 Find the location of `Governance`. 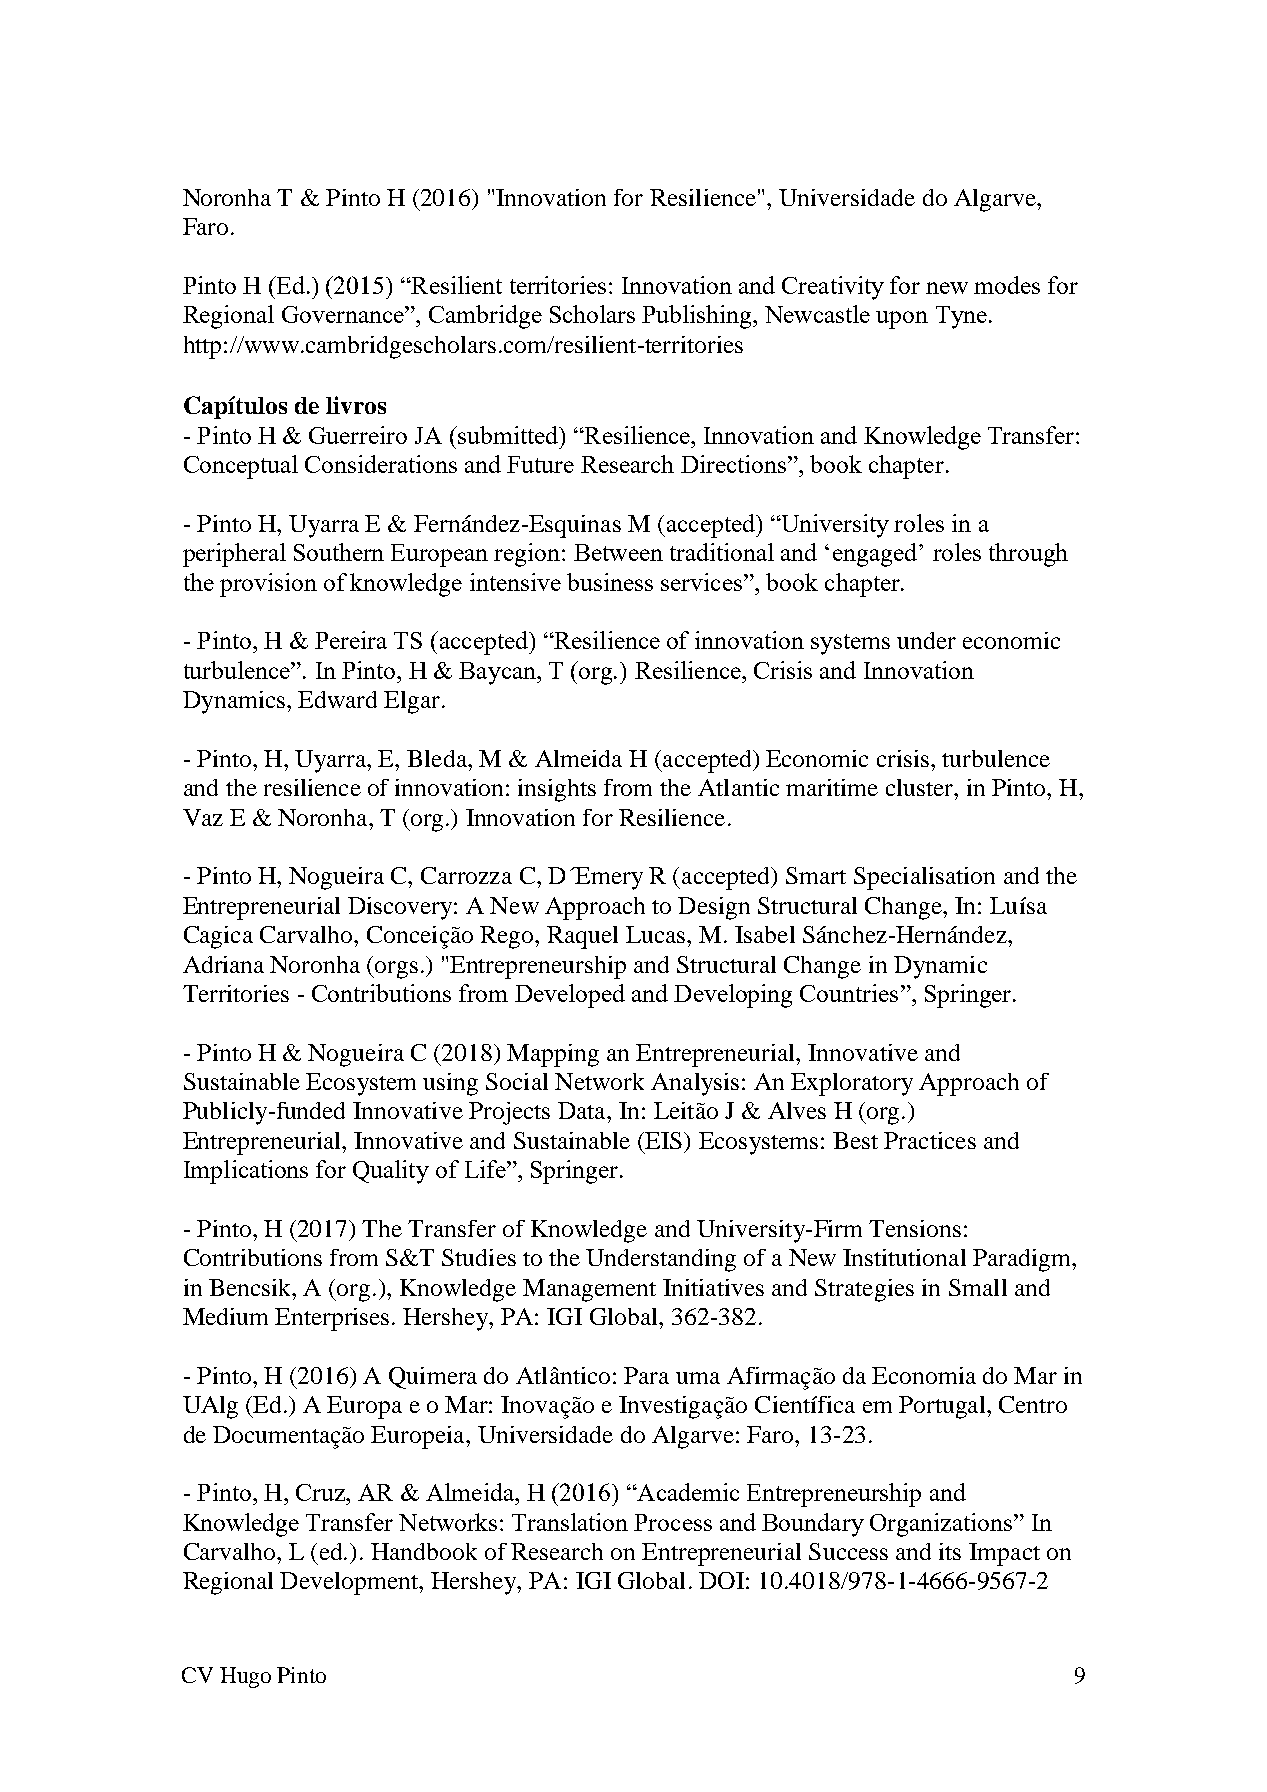

Governance is located at coordinates (344, 314).
